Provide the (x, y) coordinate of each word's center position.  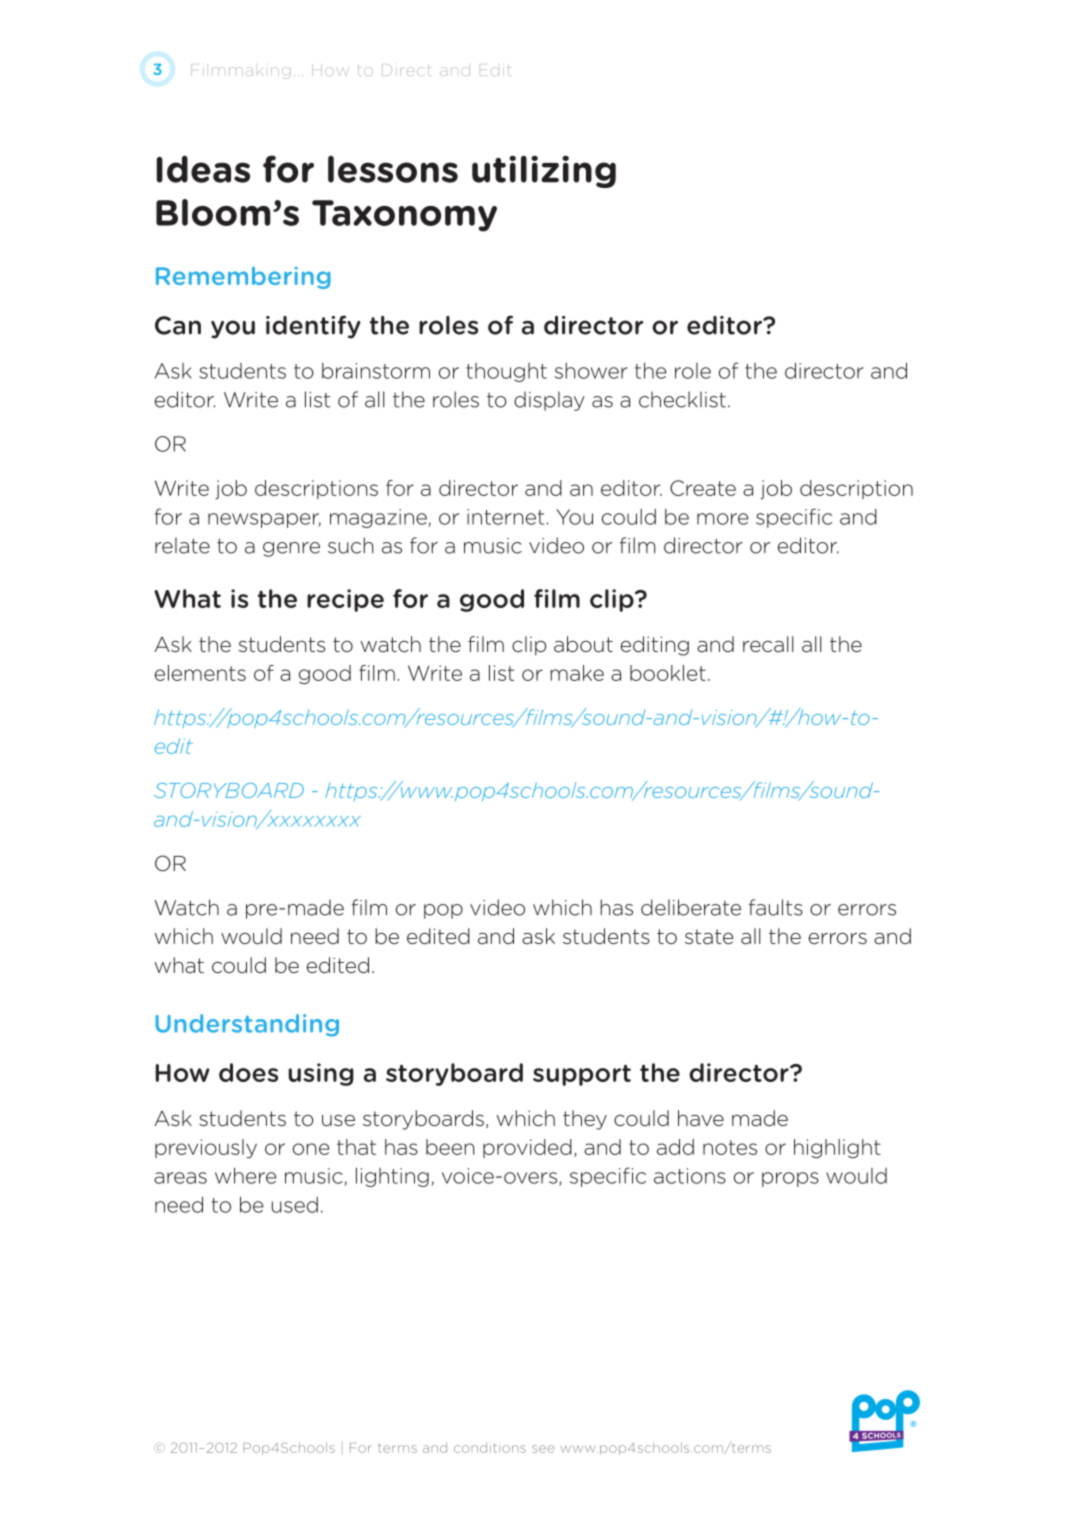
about (583, 644)
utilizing (544, 171)
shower (591, 370)
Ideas (203, 169)
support (582, 1075)
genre (291, 549)
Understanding (247, 1025)
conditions (490, 1448)
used (295, 1205)
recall (768, 644)
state (709, 937)
